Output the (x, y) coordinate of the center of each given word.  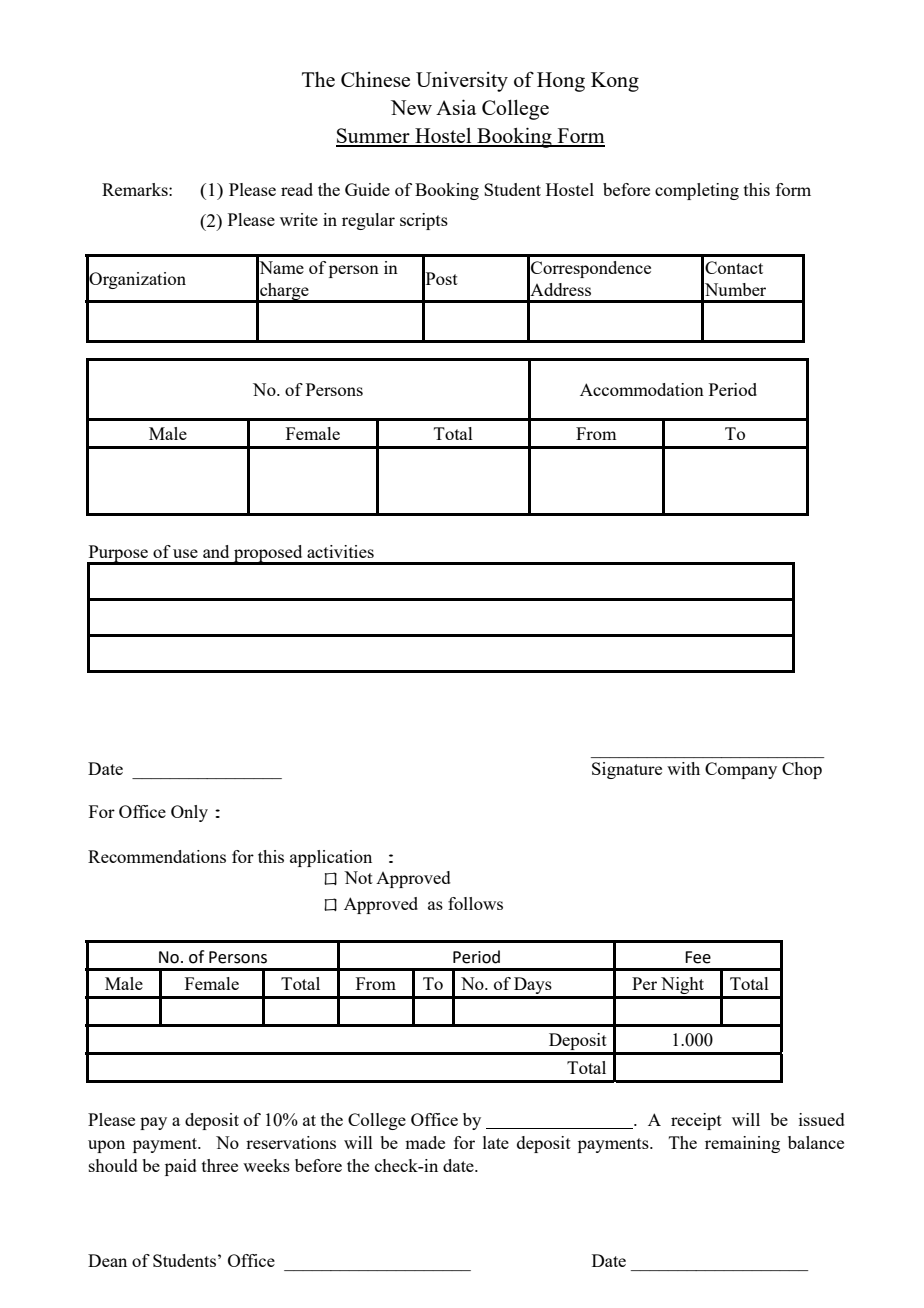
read (297, 189)
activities (340, 551)
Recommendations (157, 856)
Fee (698, 957)
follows (475, 903)
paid (181, 1167)
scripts (424, 221)
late (496, 1142)
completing (697, 191)
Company (741, 770)
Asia (456, 107)
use (185, 553)
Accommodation (642, 389)
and (216, 551)
